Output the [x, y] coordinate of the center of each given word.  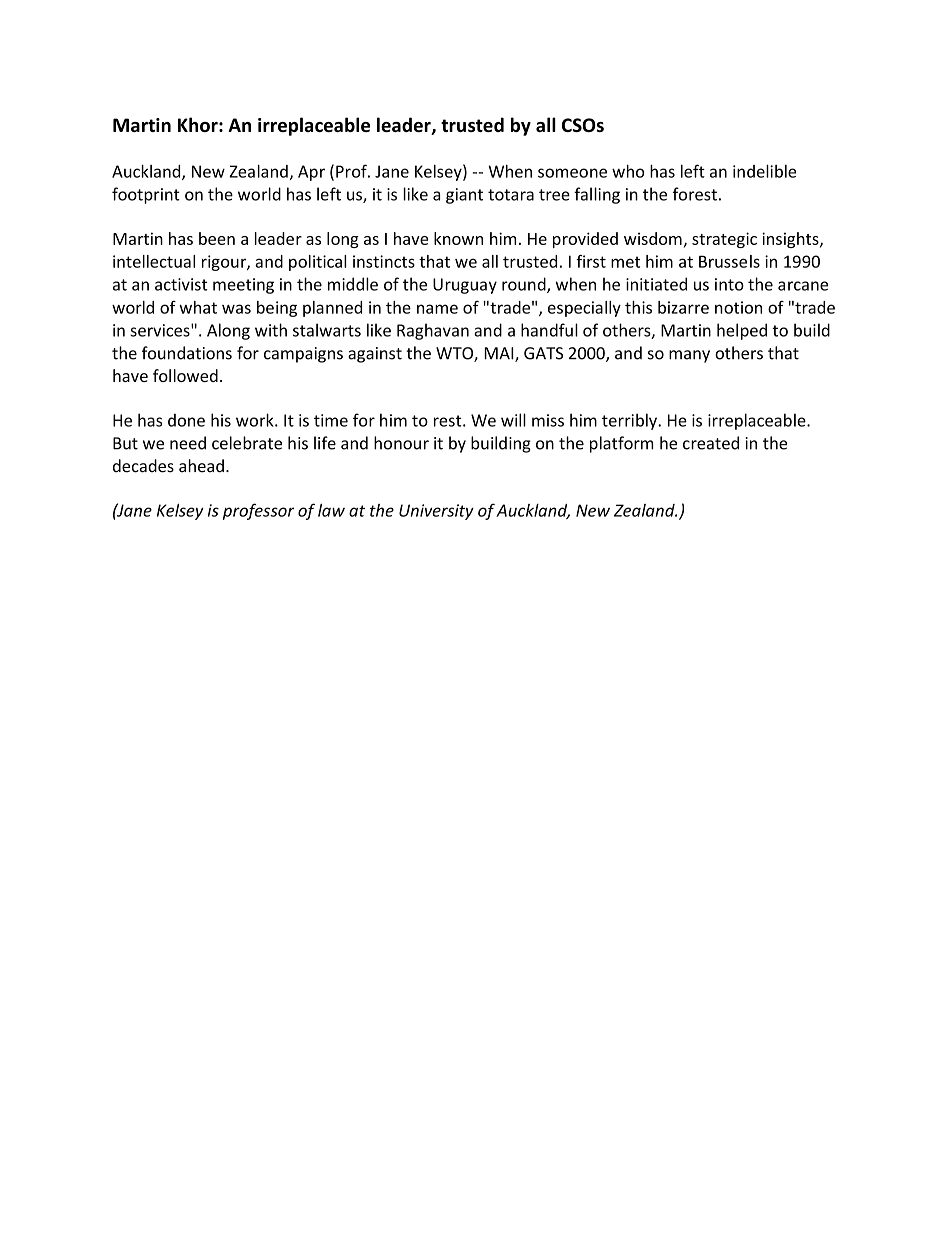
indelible [764, 171]
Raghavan [433, 331]
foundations [187, 353]
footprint [146, 195]
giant [464, 196]
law [331, 510]
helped [742, 331]
